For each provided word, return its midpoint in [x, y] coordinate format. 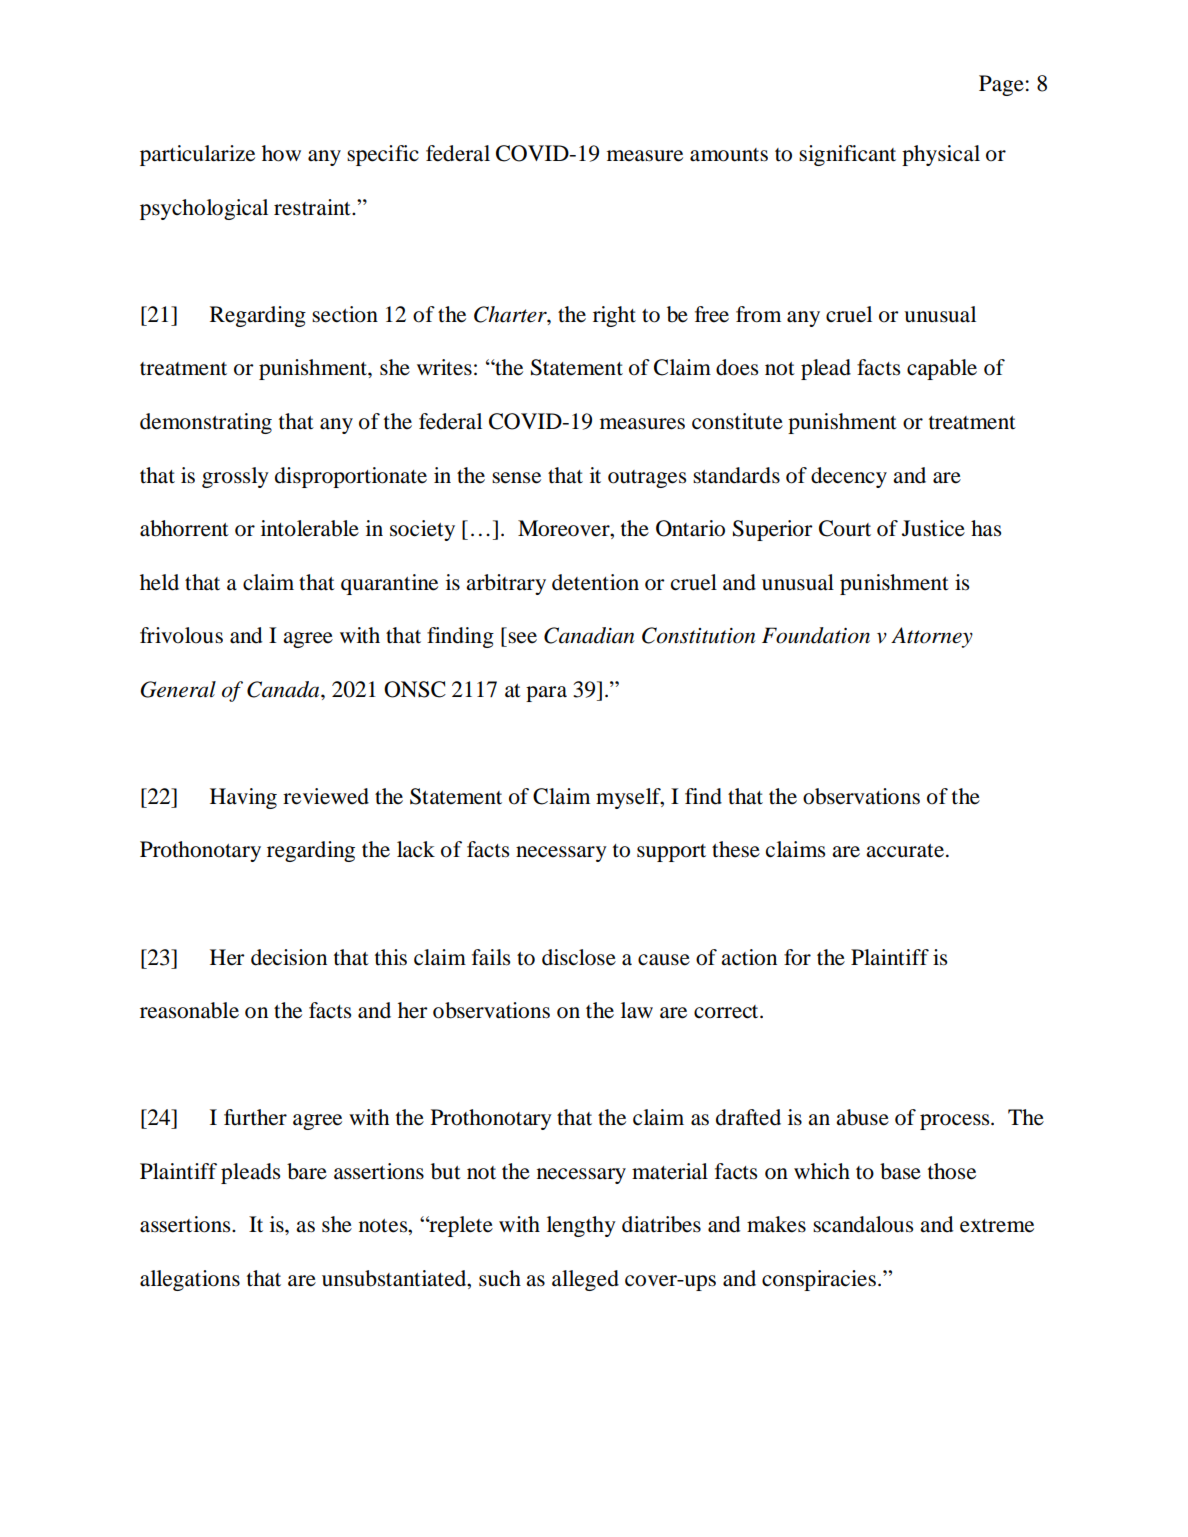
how [281, 153]
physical [941, 155]
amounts [729, 155]
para [546, 694]
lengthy [581, 1226]
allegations [190, 1280]
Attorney [932, 637]
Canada [284, 689]
